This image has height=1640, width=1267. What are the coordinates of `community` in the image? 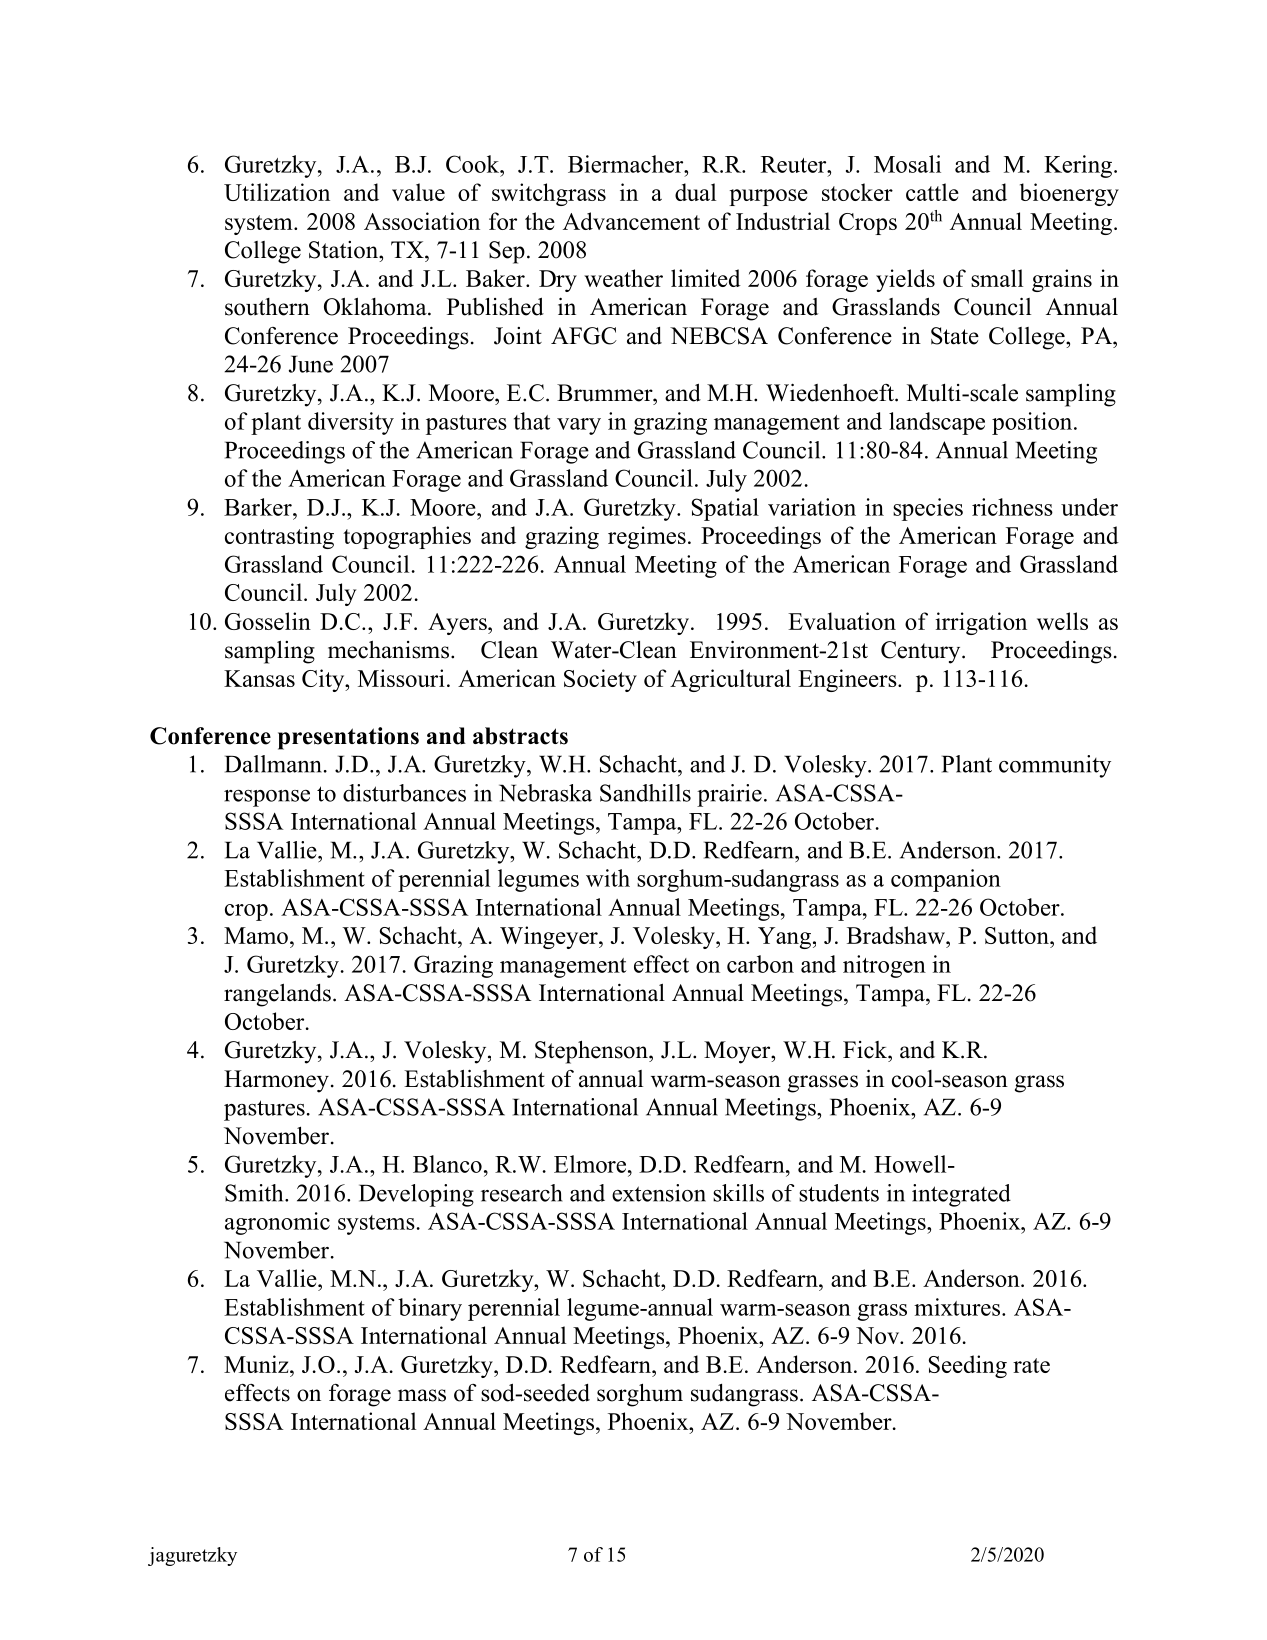 It's located at (1055, 766).
